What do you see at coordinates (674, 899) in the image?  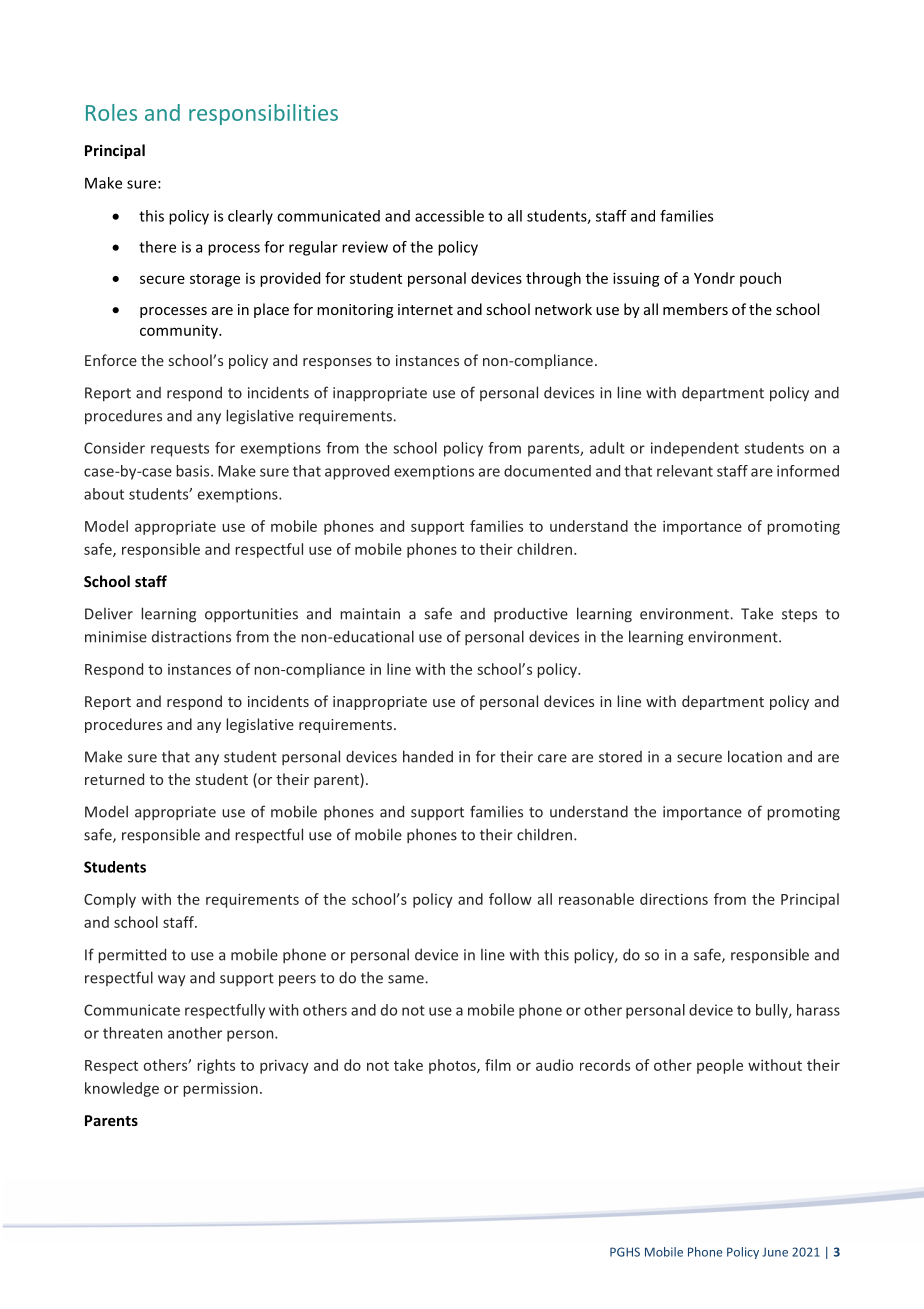 I see `directions` at bounding box center [674, 899].
